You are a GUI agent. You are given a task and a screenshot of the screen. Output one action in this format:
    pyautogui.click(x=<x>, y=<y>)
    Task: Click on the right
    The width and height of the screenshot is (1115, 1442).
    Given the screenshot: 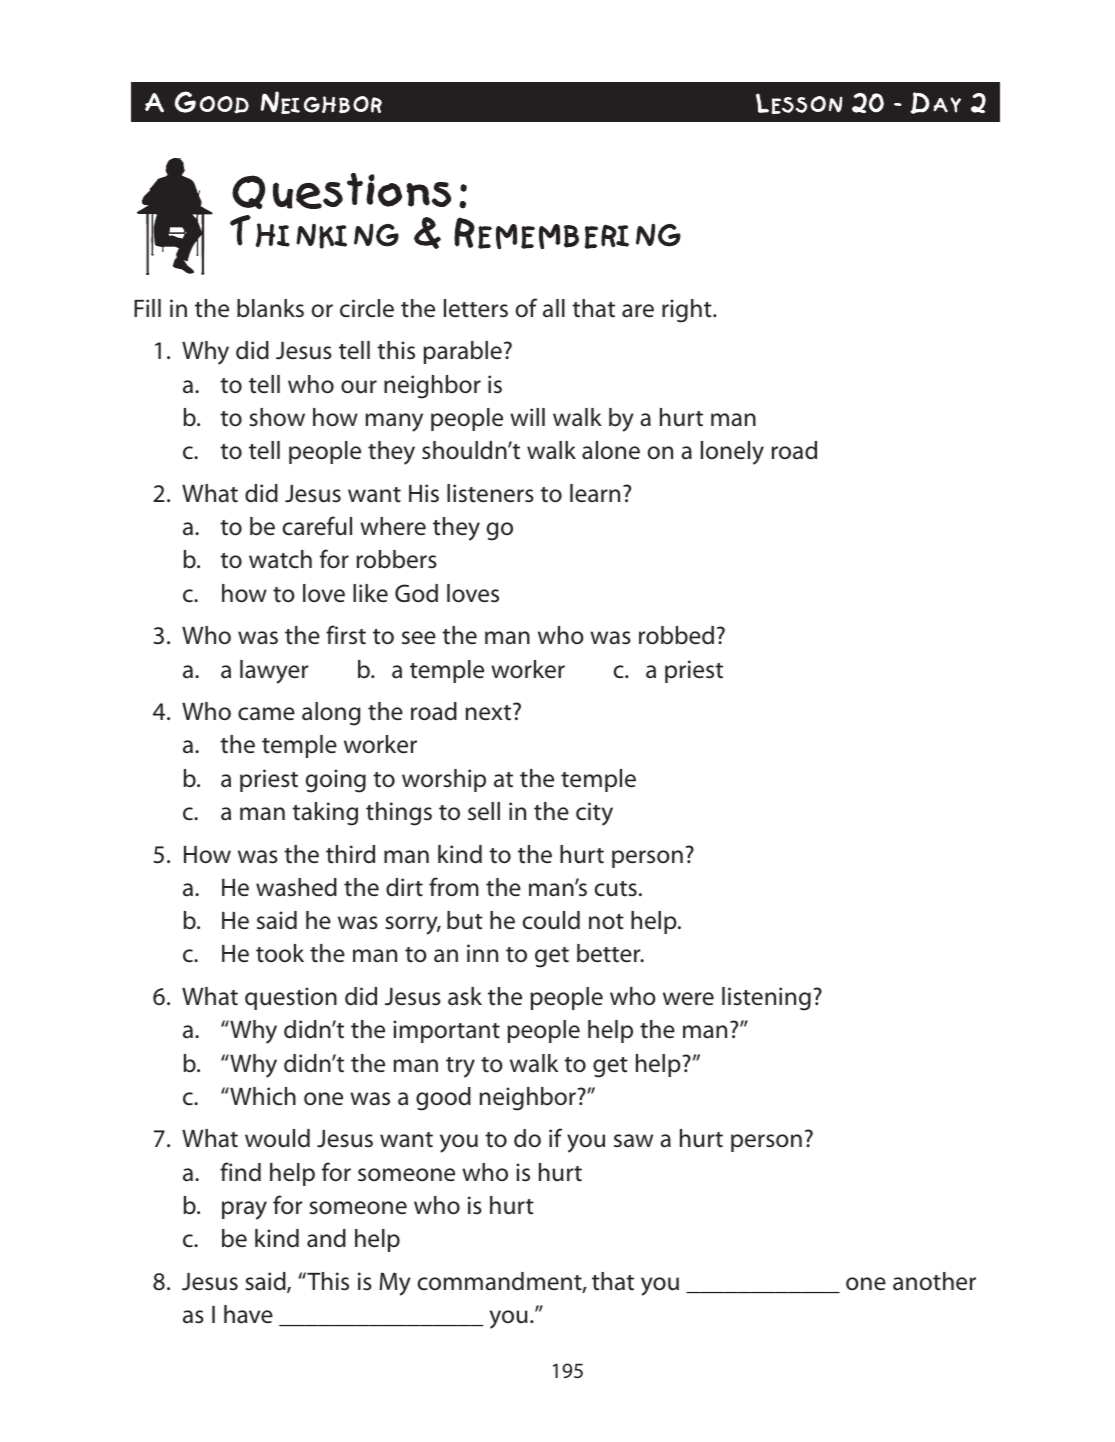 What is the action you would take?
    pyautogui.click(x=688, y=311)
